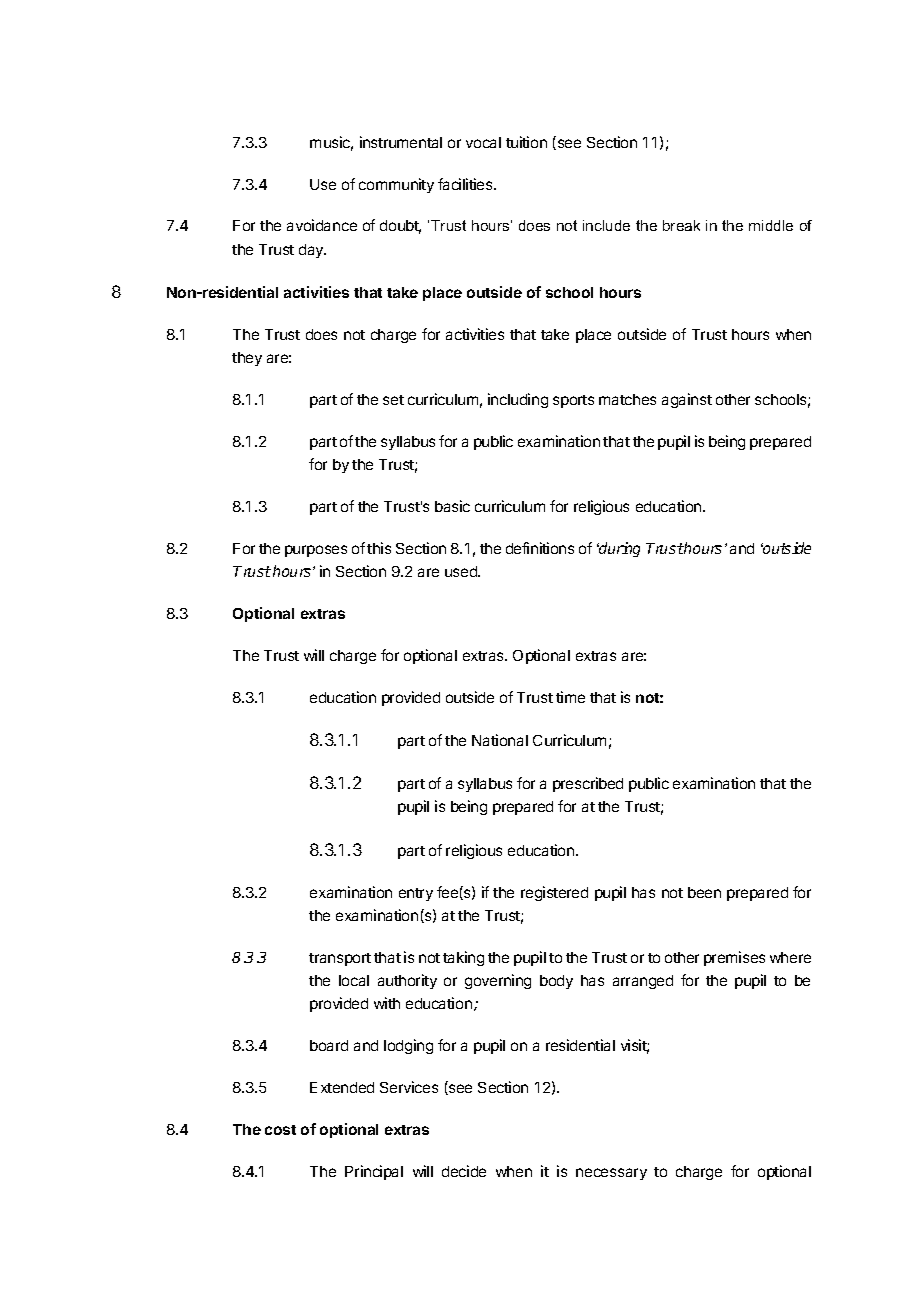 The image size is (924, 1308). What do you see at coordinates (464, 1171) in the page?
I see `decide` at bounding box center [464, 1171].
